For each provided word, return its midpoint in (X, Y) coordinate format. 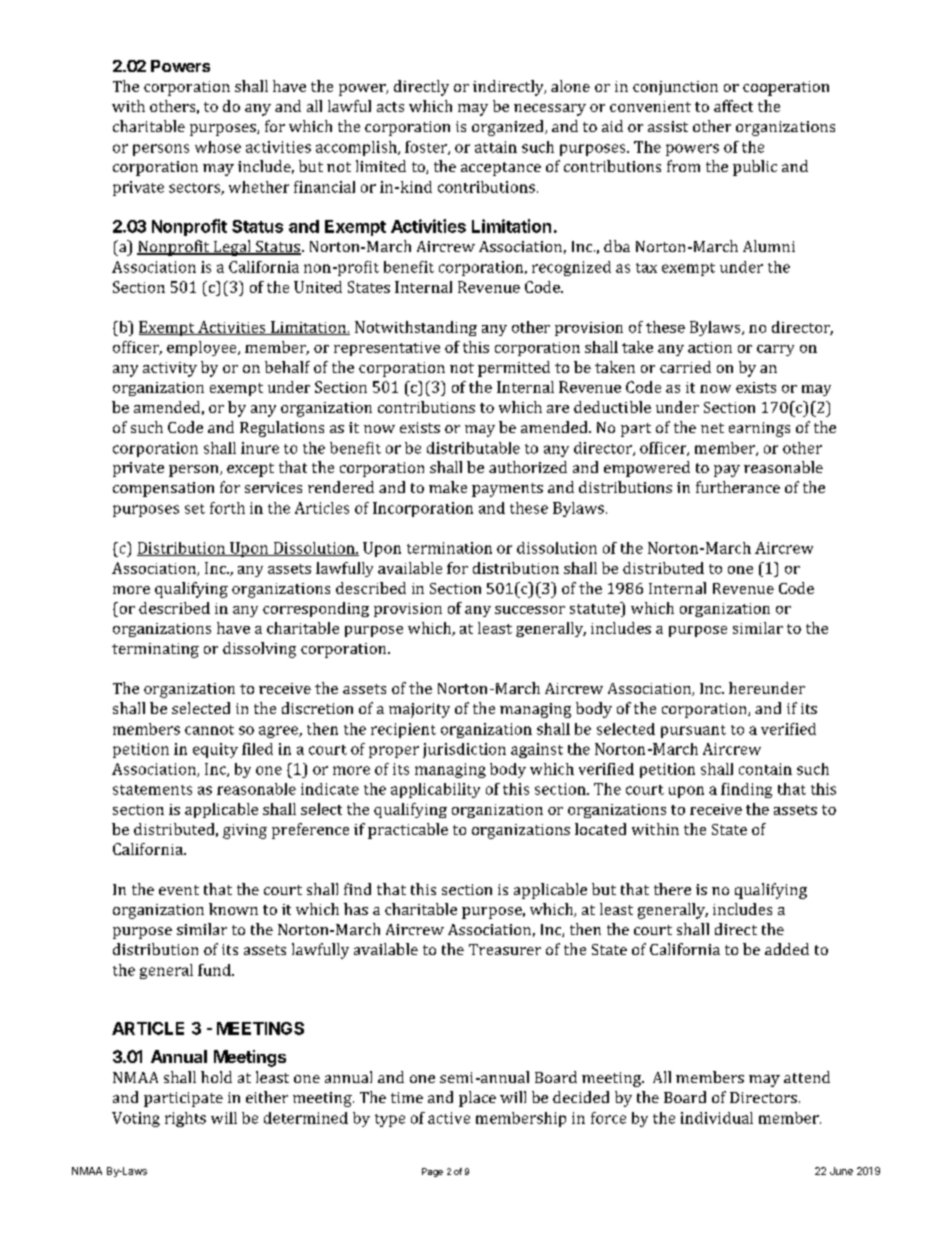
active (449, 1118)
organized (509, 128)
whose (218, 147)
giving (245, 831)
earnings (759, 429)
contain (765, 769)
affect (733, 106)
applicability (435, 790)
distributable (473, 448)
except (250, 470)
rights (185, 1119)
